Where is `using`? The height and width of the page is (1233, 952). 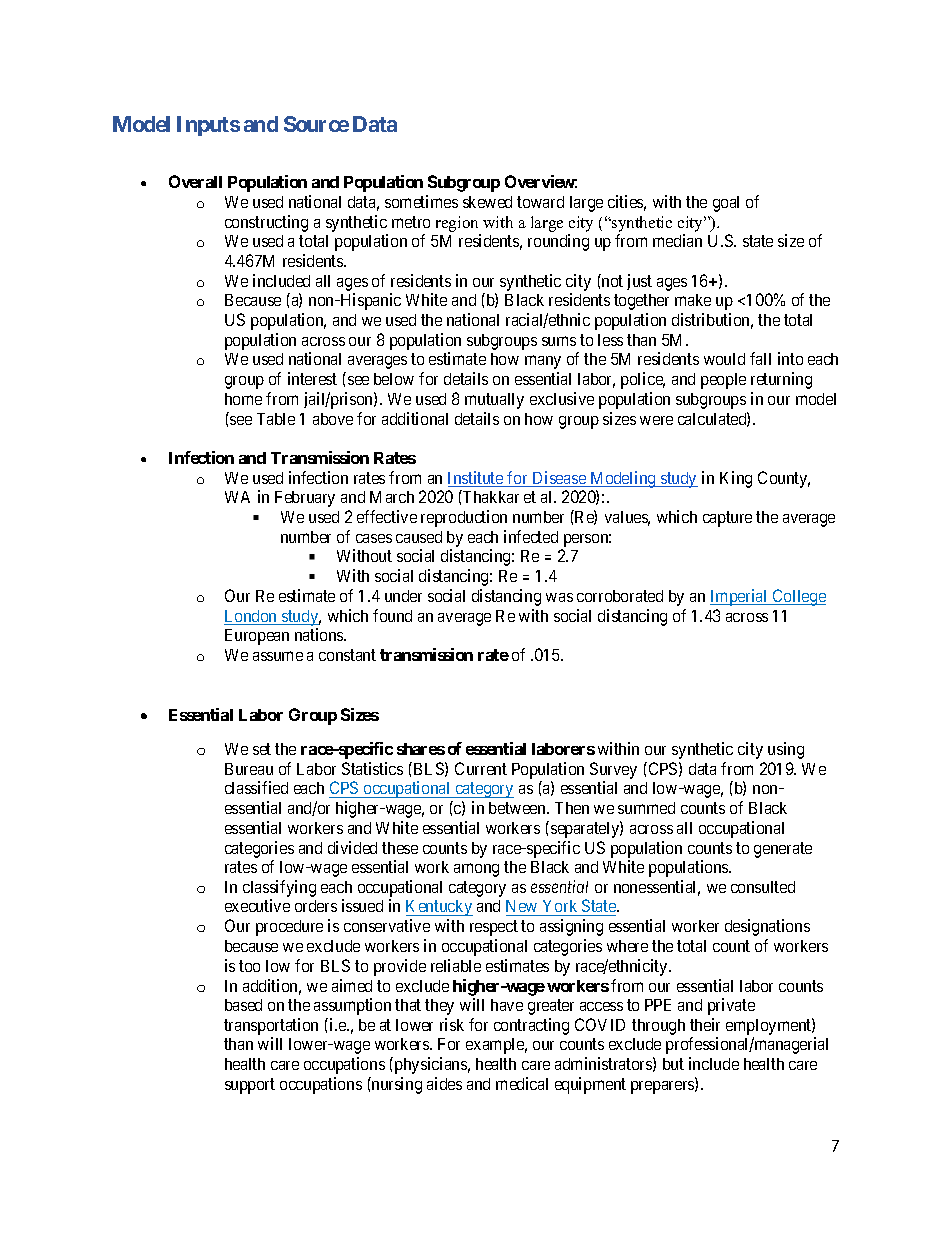 using is located at coordinates (786, 750).
